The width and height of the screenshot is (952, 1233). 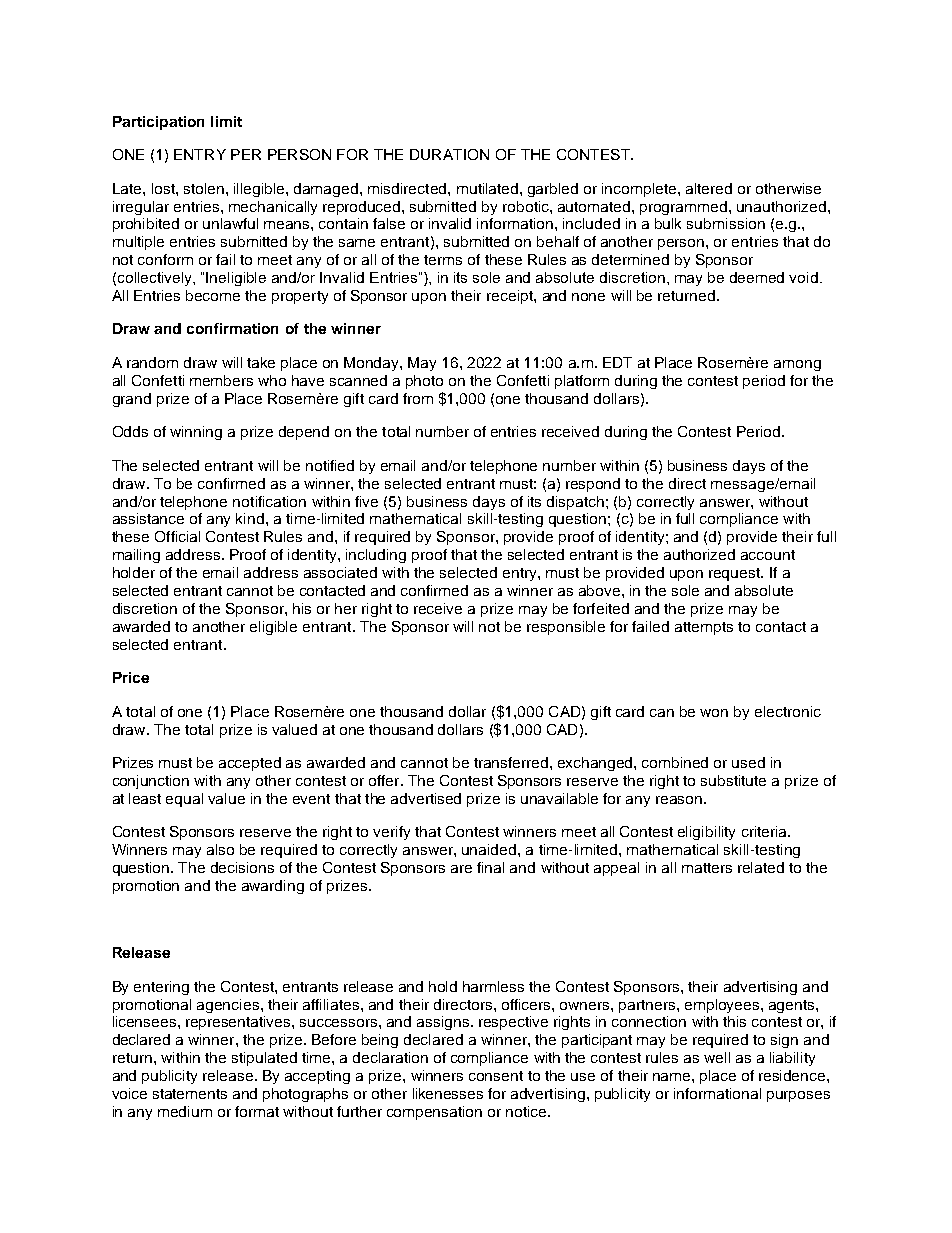 I want to click on DURATION, so click(x=449, y=154).
